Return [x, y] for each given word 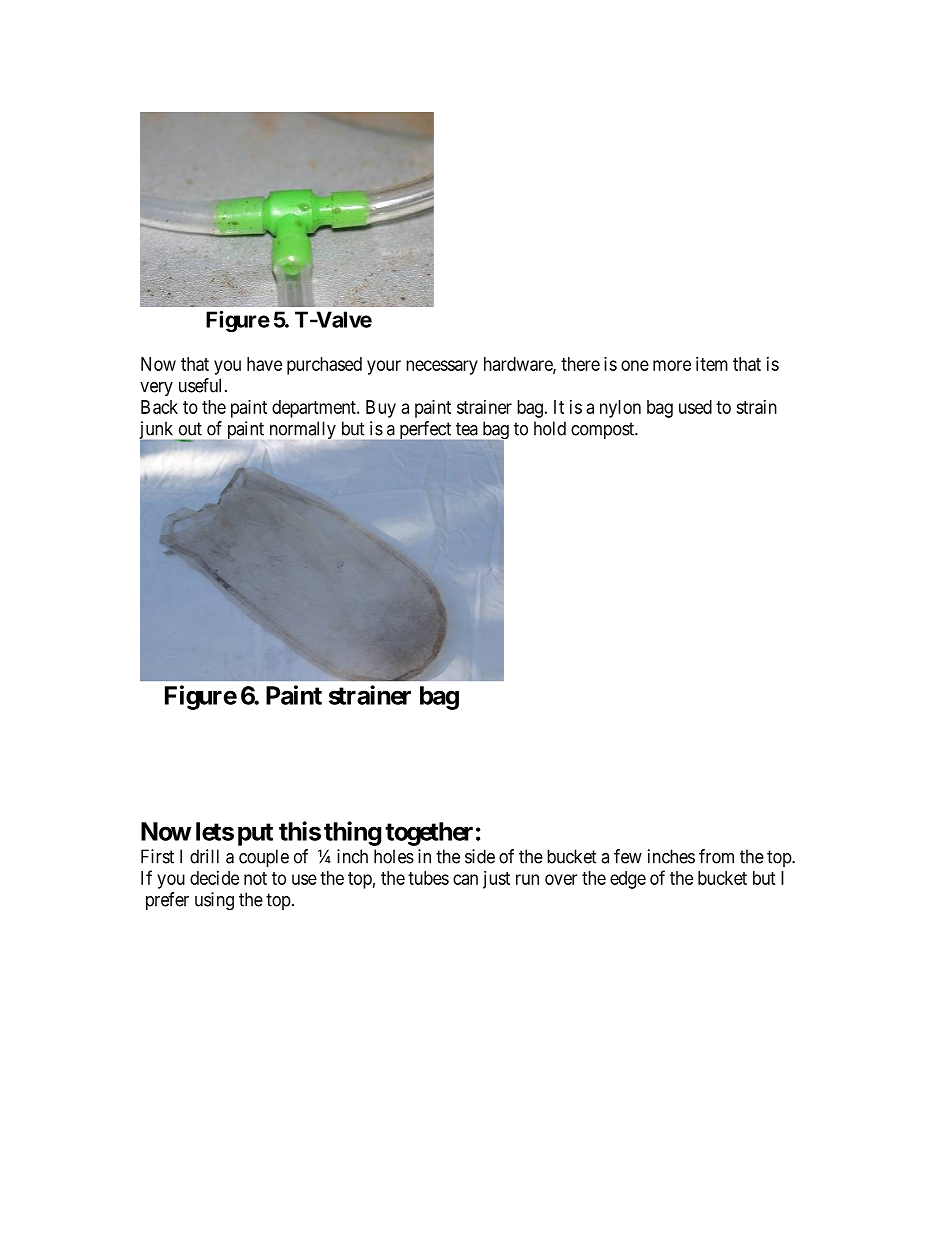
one [635, 365]
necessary [442, 367]
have [264, 364]
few [628, 856]
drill [204, 856]
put [255, 834]
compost [603, 430]
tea [467, 429]
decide [214, 878]
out [190, 429]
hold [550, 428]
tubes [428, 878]
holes [394, 856]
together [429, 834]
